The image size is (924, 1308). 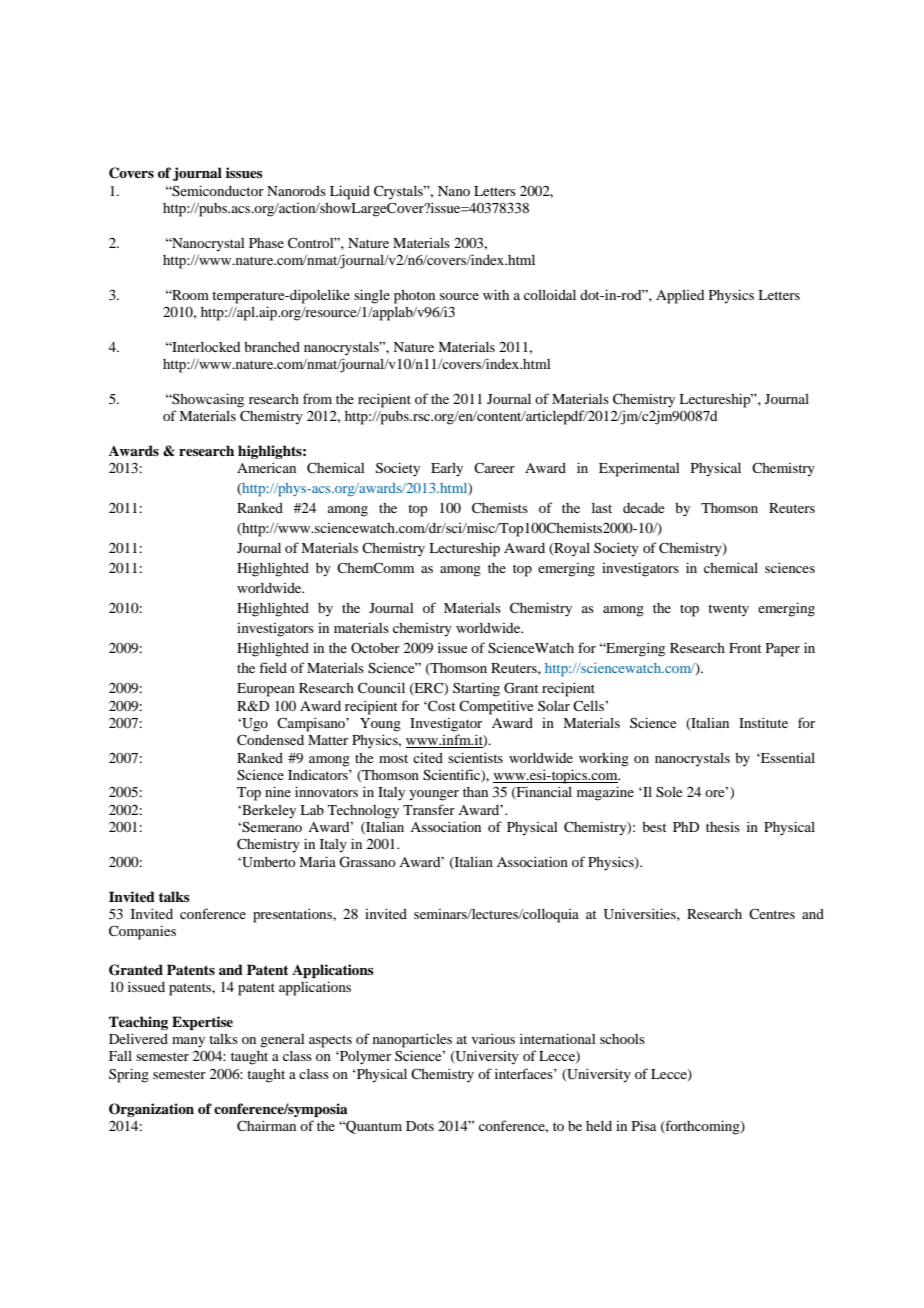 I want to click on Dots, so click(x=420, y=1126).
